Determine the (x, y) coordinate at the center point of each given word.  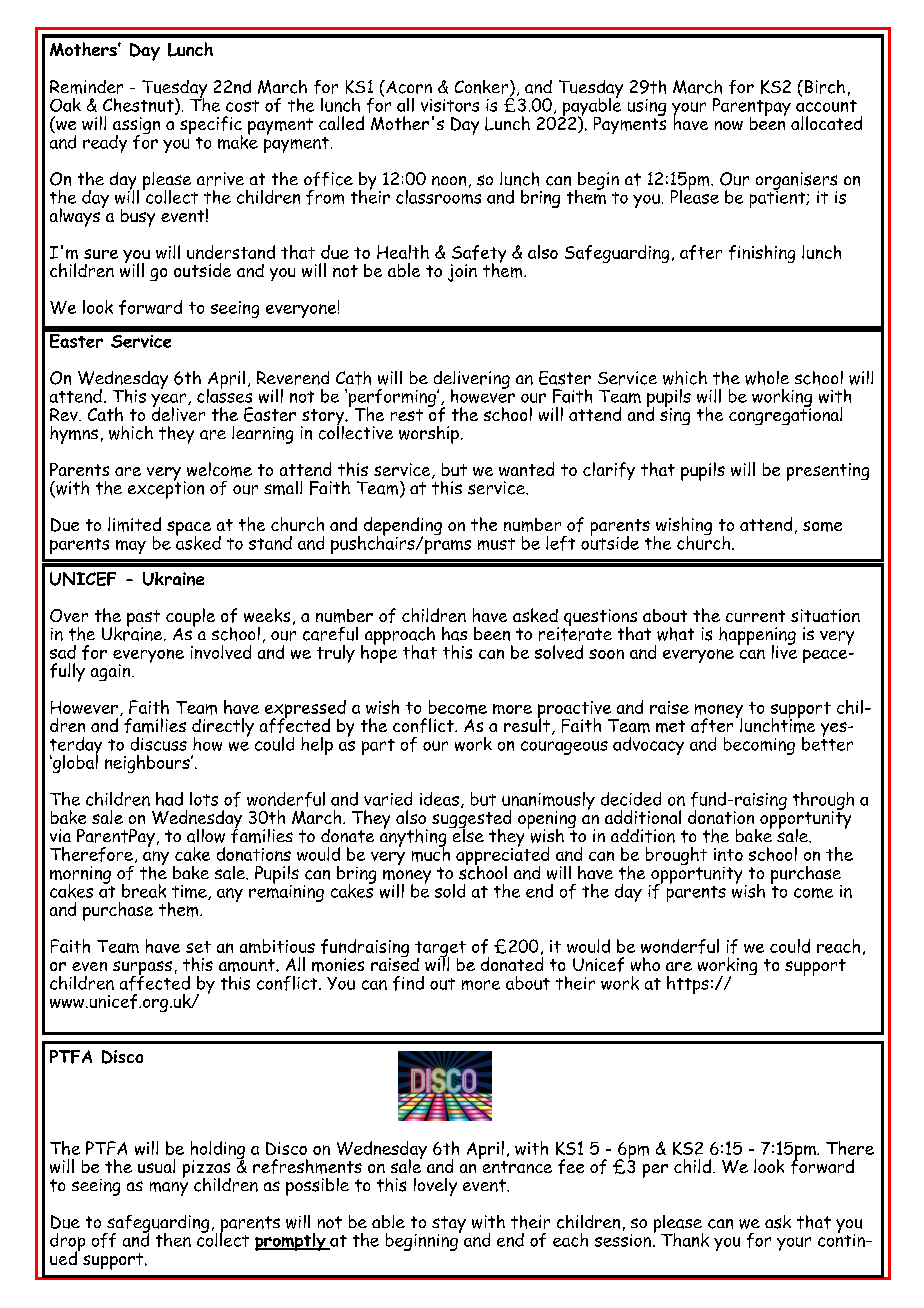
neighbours (148, 764)
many (169, 1189)
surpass (142, 969)
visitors (450, 105)
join (462, 273)
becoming (759, 746)
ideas (439, 799)
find (408, 983)
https (688, 985)
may (131, 547)
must (496, 544)
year (170, 401)
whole (767, 378)
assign (136, 127)
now (729, 125)
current (755, 616)
